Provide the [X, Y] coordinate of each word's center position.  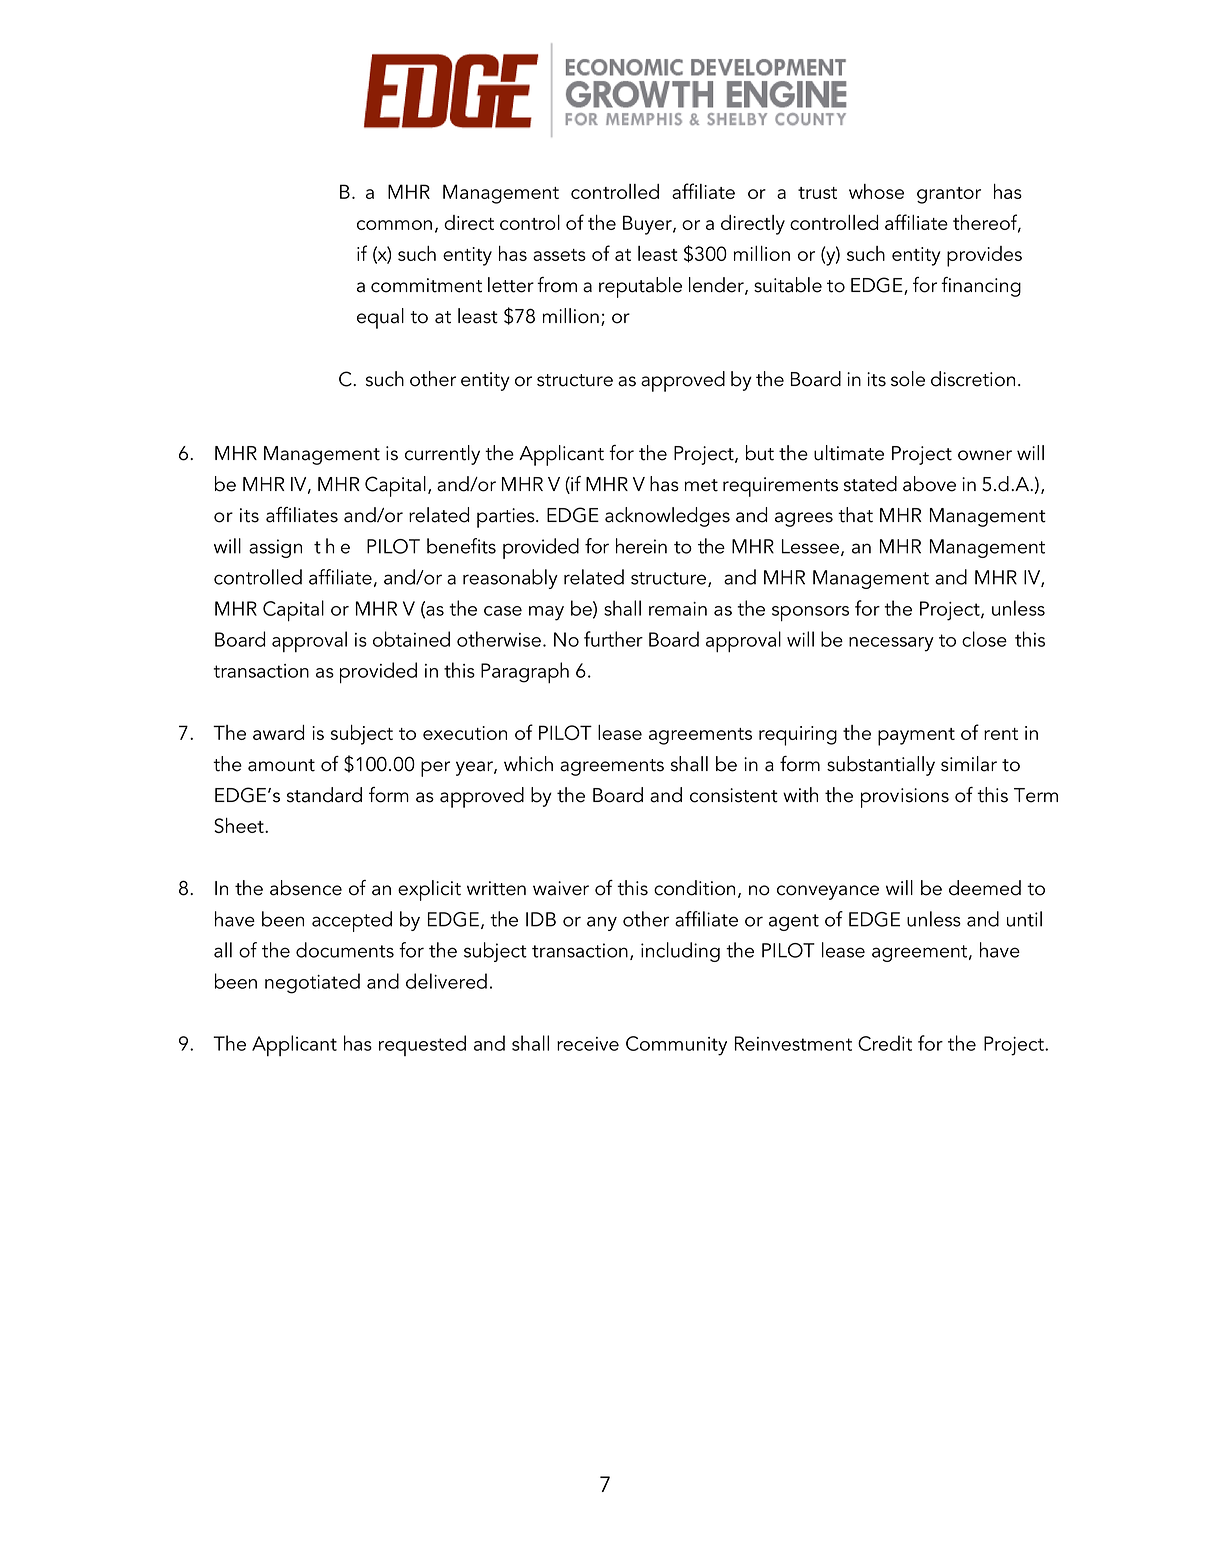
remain [678, 609]
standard [324, 795]
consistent [734, 795]
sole [908, 379]
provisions [905, 798]
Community [676, 1046]
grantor [949, 195]
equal [380, 318]
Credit [885, 1043]
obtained [411, 639]
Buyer [648, 225]
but [760, 453]
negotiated [312, 983]
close [984, 639]
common [394, 225]
